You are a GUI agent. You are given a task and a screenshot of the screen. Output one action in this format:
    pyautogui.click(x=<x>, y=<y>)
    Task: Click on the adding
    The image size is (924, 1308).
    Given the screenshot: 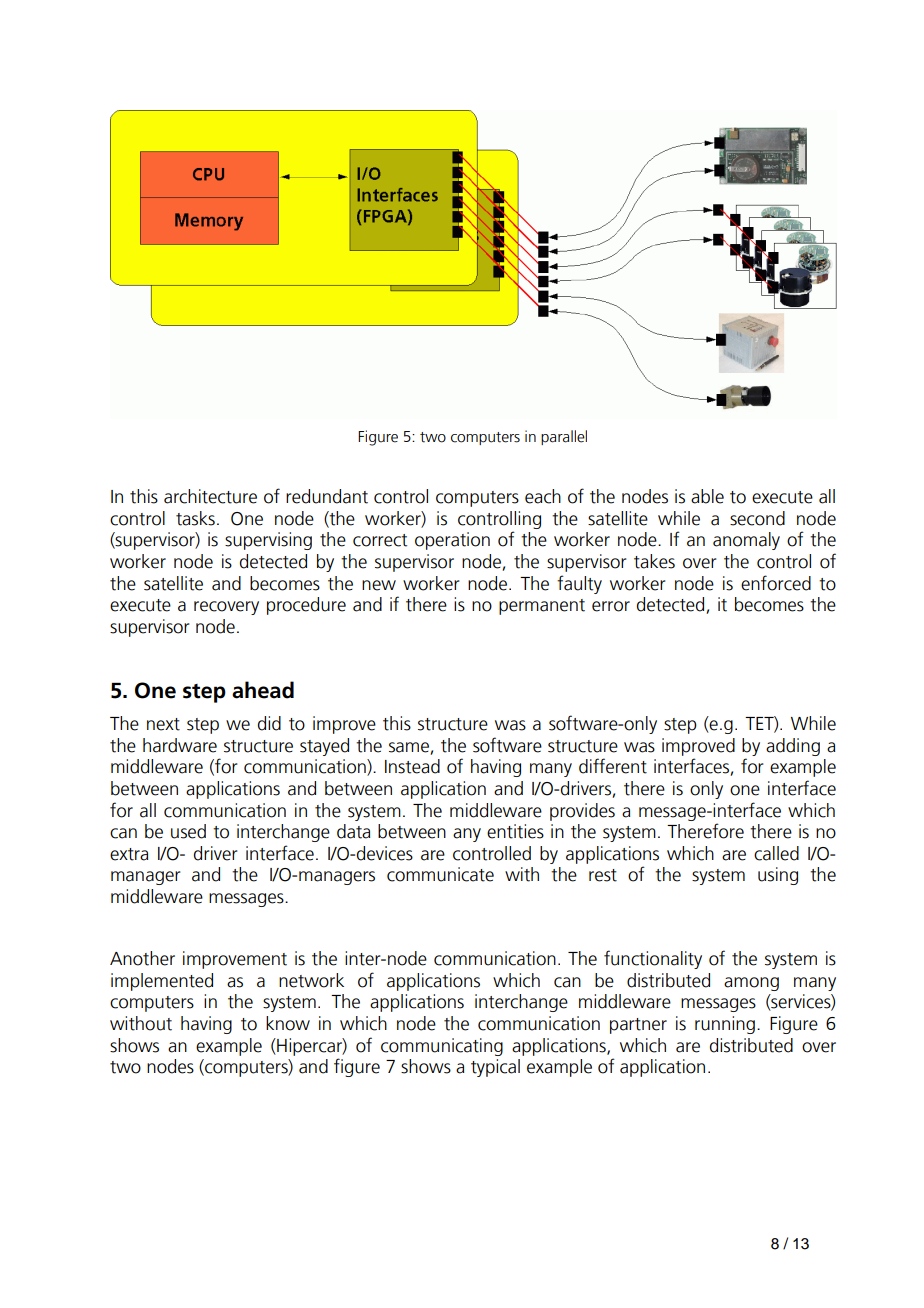 What is the action you would take?
    pyautogui.click(x=793, y=747)
